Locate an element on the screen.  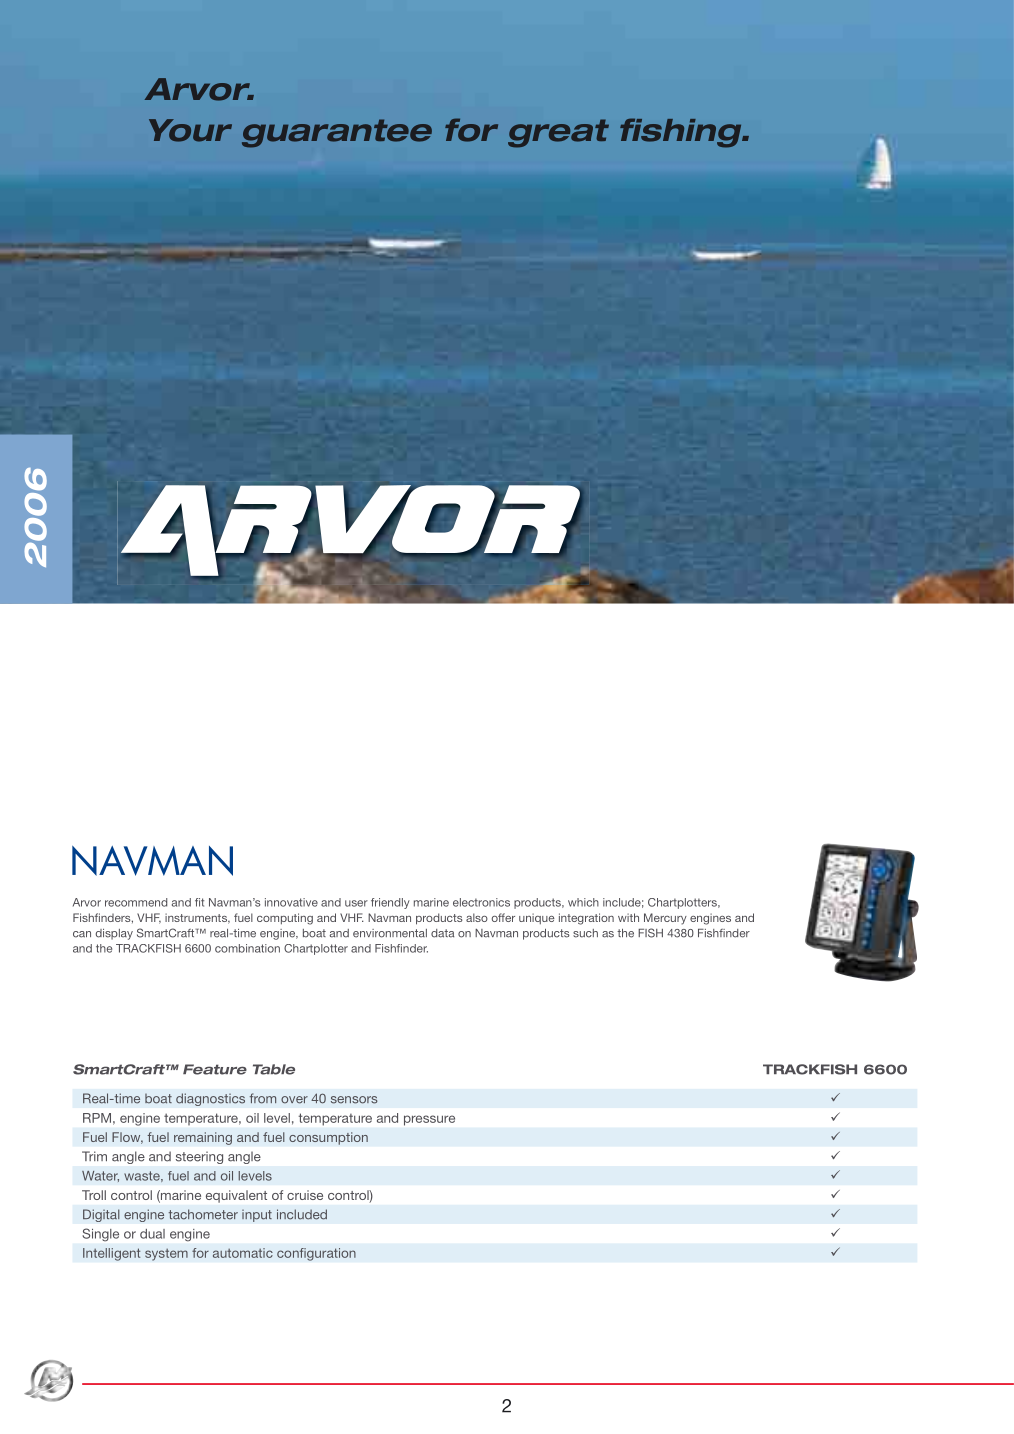
which is located at coordinates (583, 902).
